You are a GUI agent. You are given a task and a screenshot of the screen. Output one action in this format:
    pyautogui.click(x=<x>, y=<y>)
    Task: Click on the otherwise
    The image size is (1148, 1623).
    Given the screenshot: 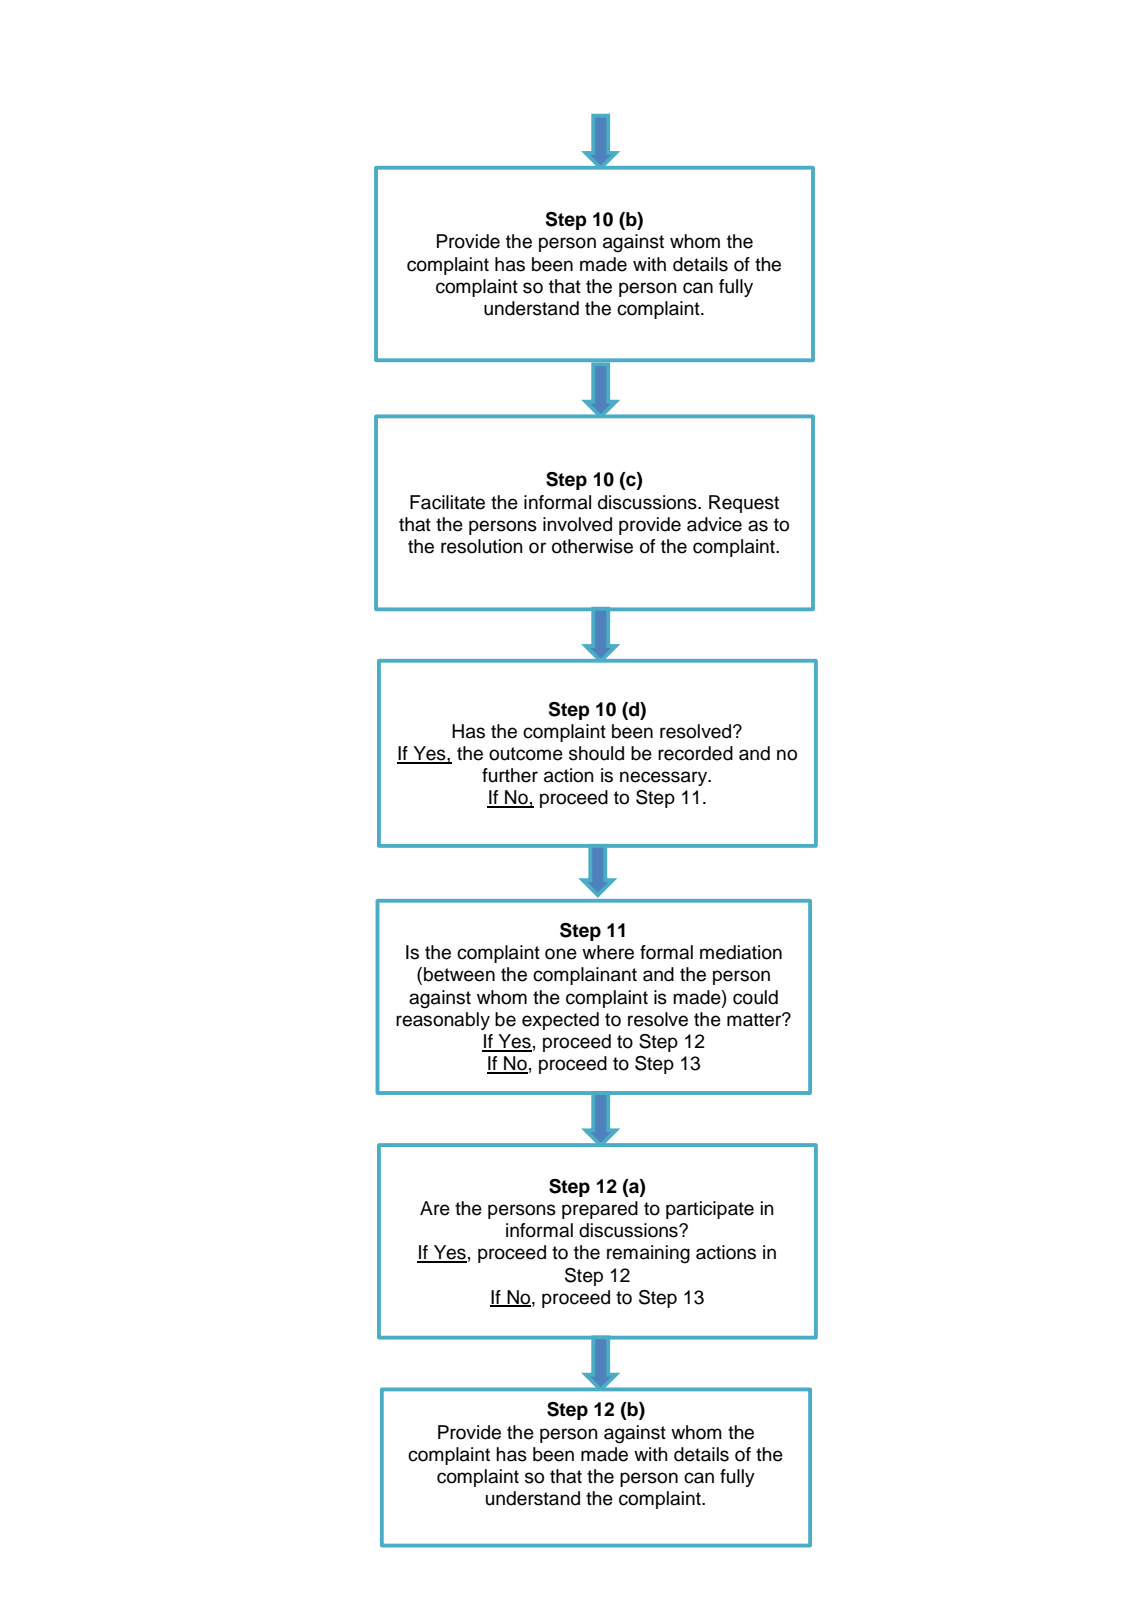 What is the action you would take?
    pyautogui.click(x=592, y=546)
